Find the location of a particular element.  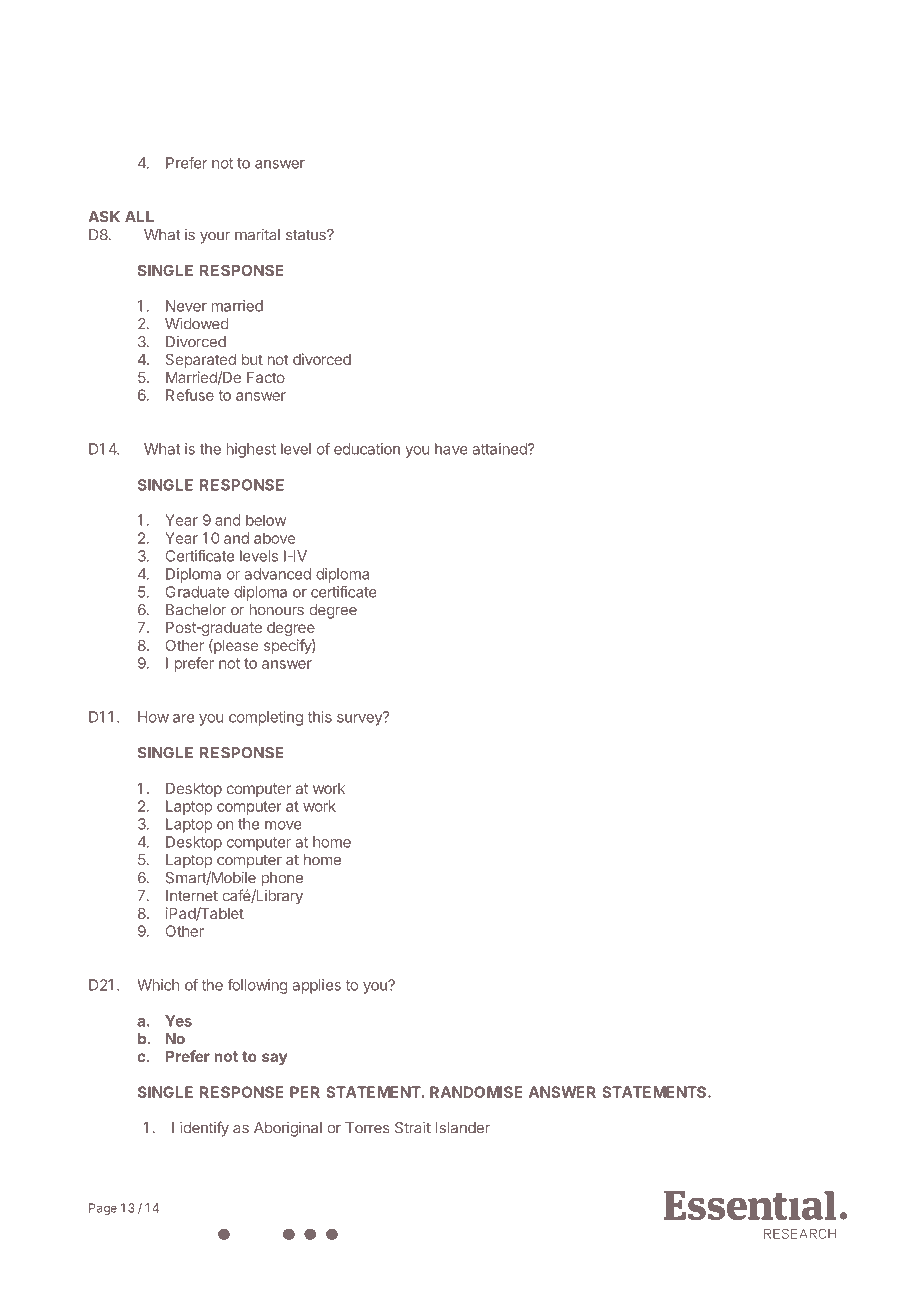

Aboriginal is located at coordinates (288, 1129).
